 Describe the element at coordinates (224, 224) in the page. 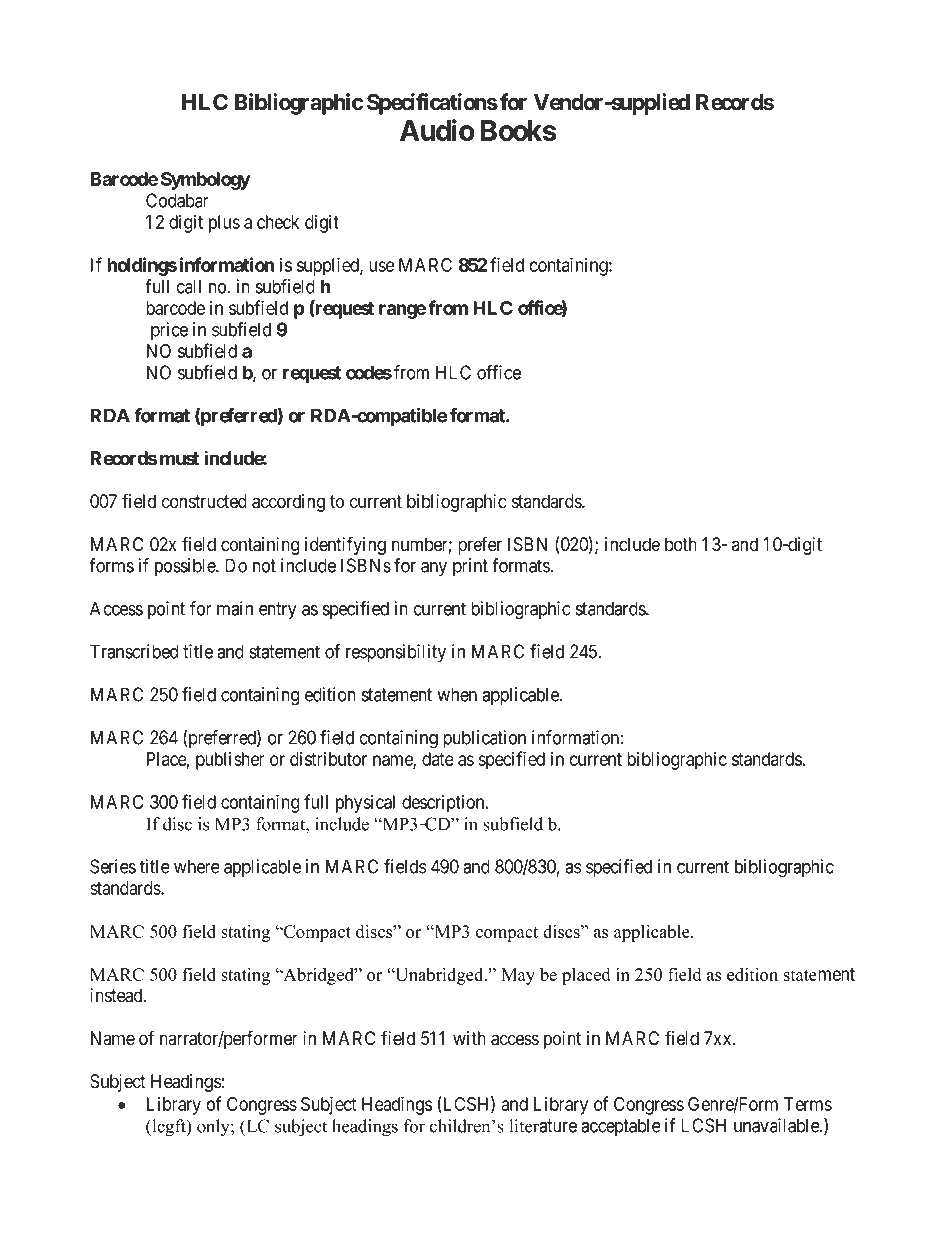

I see `plus` at that location.
